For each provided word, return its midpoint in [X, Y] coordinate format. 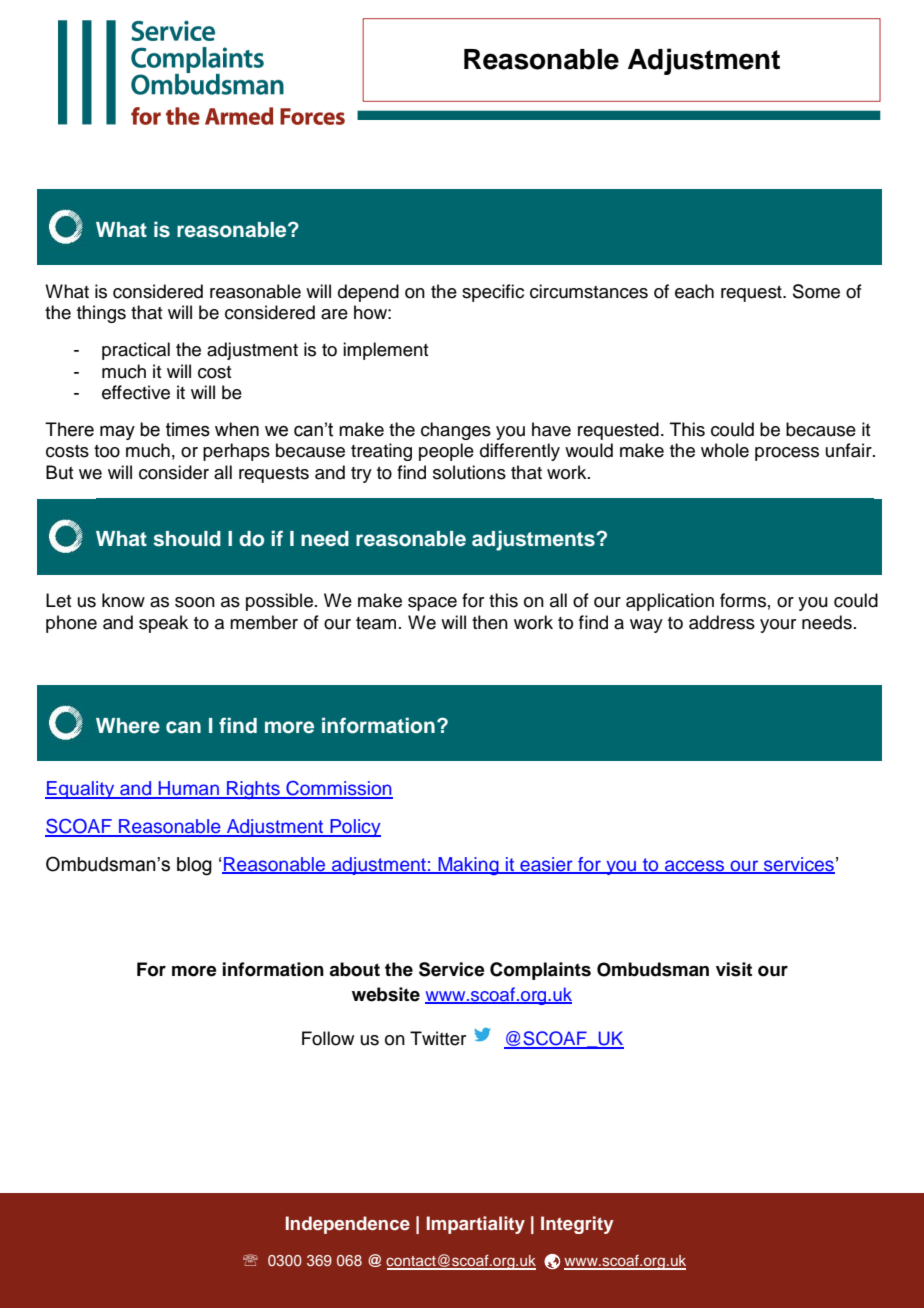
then [490, 622]
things [101, 314]
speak [163, 624]
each [694, 291]
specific [493, 293]
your [778, 626]
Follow [328, 1038]
